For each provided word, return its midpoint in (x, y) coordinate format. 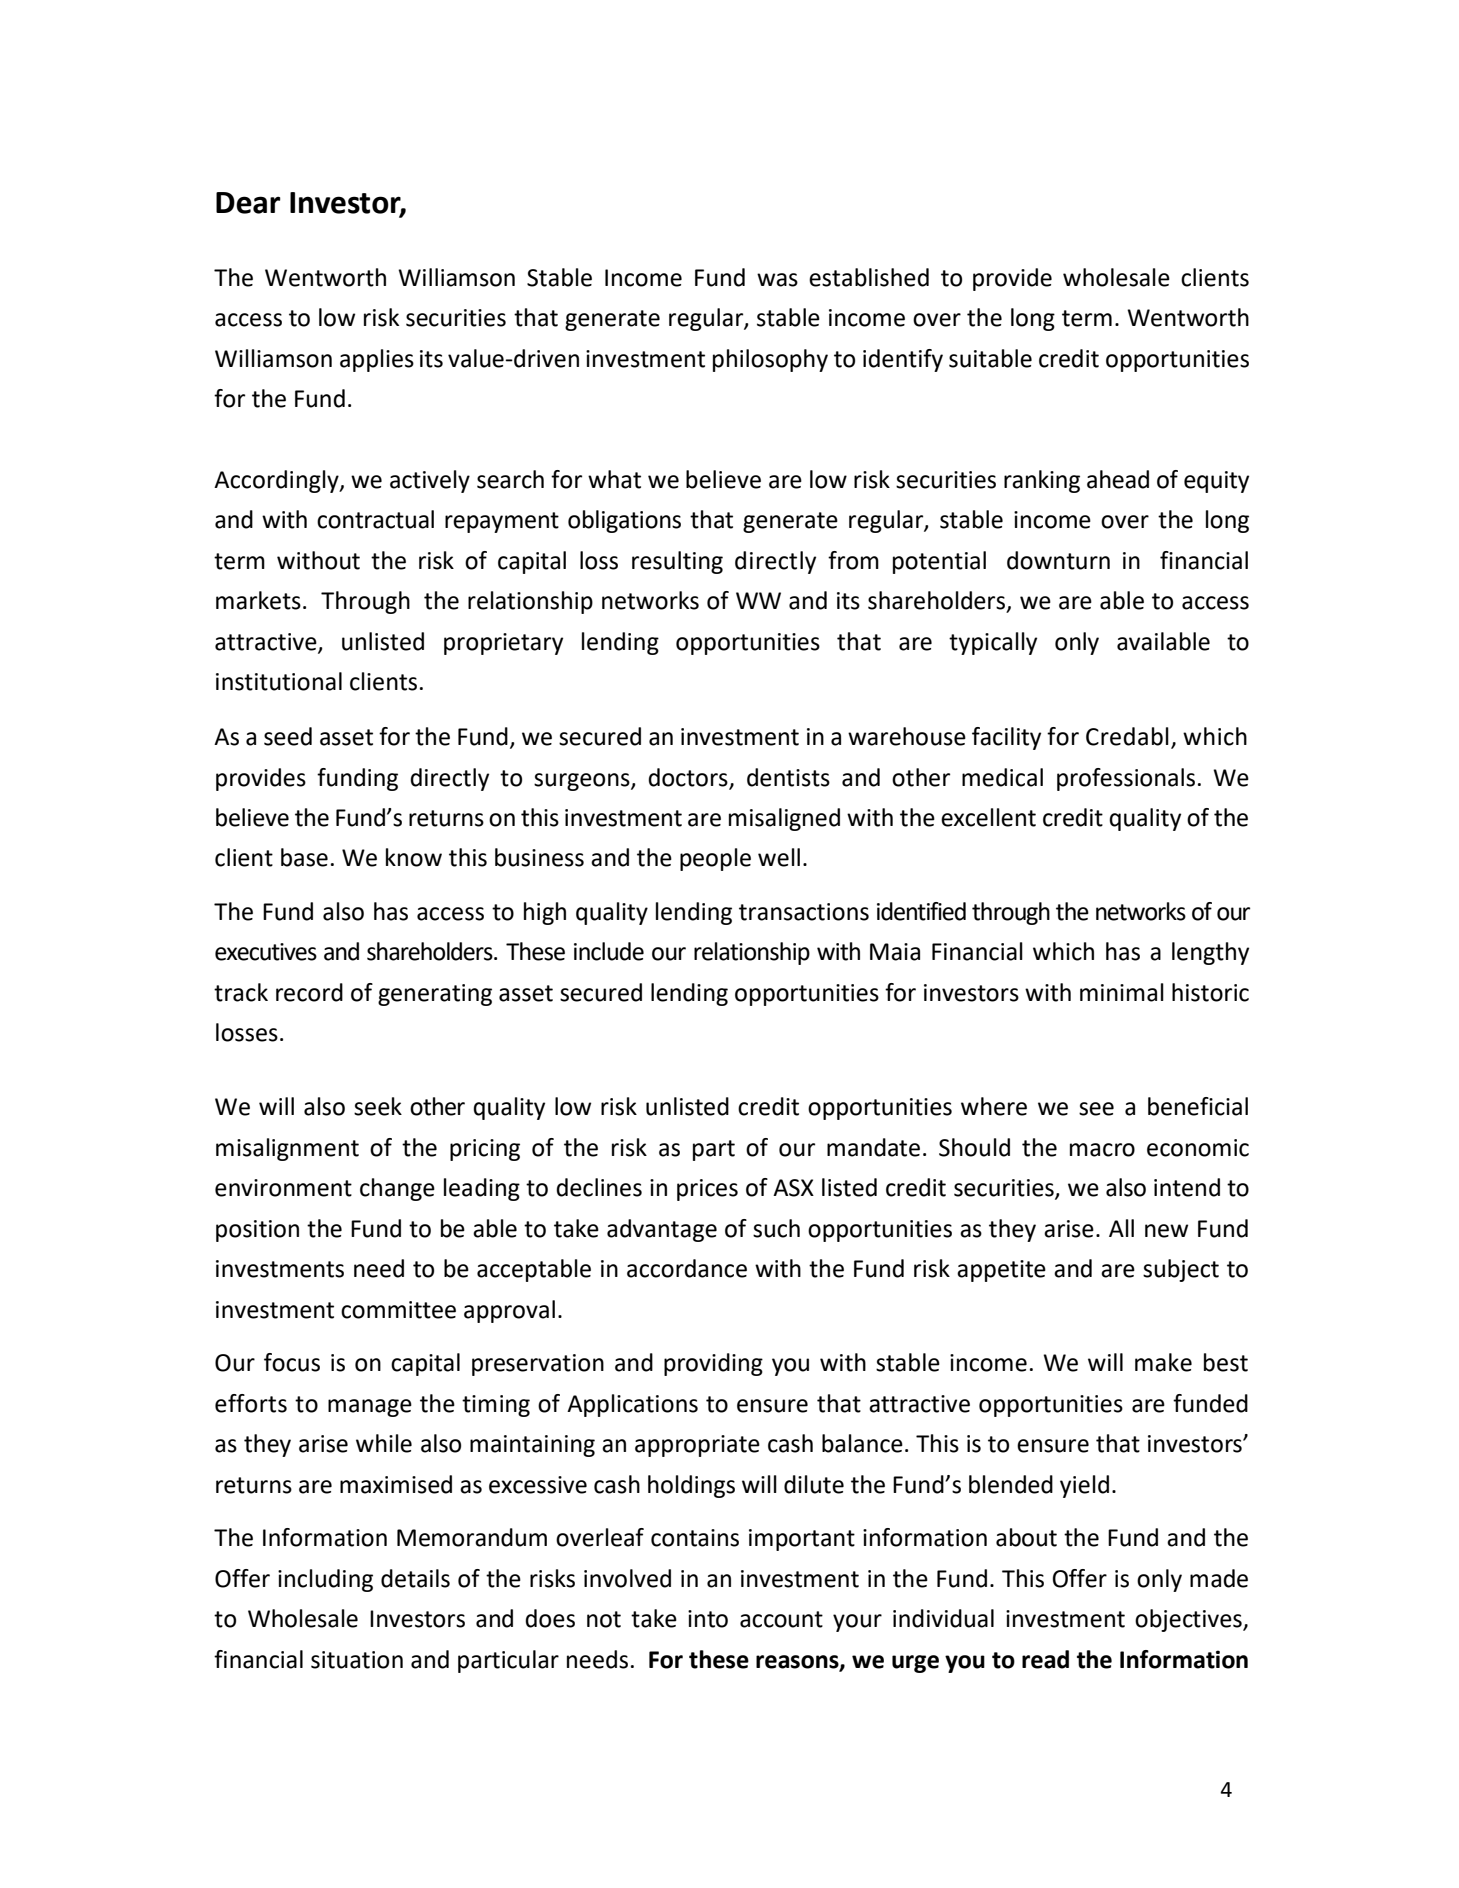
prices (707, 1190)
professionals (1126, 779)
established (869, 277)
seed (288, 736)
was (777, 280)
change (397, 1189)
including (325, 1580)
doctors (688, 777)
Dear (248, 203)
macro (1102, 1150)
